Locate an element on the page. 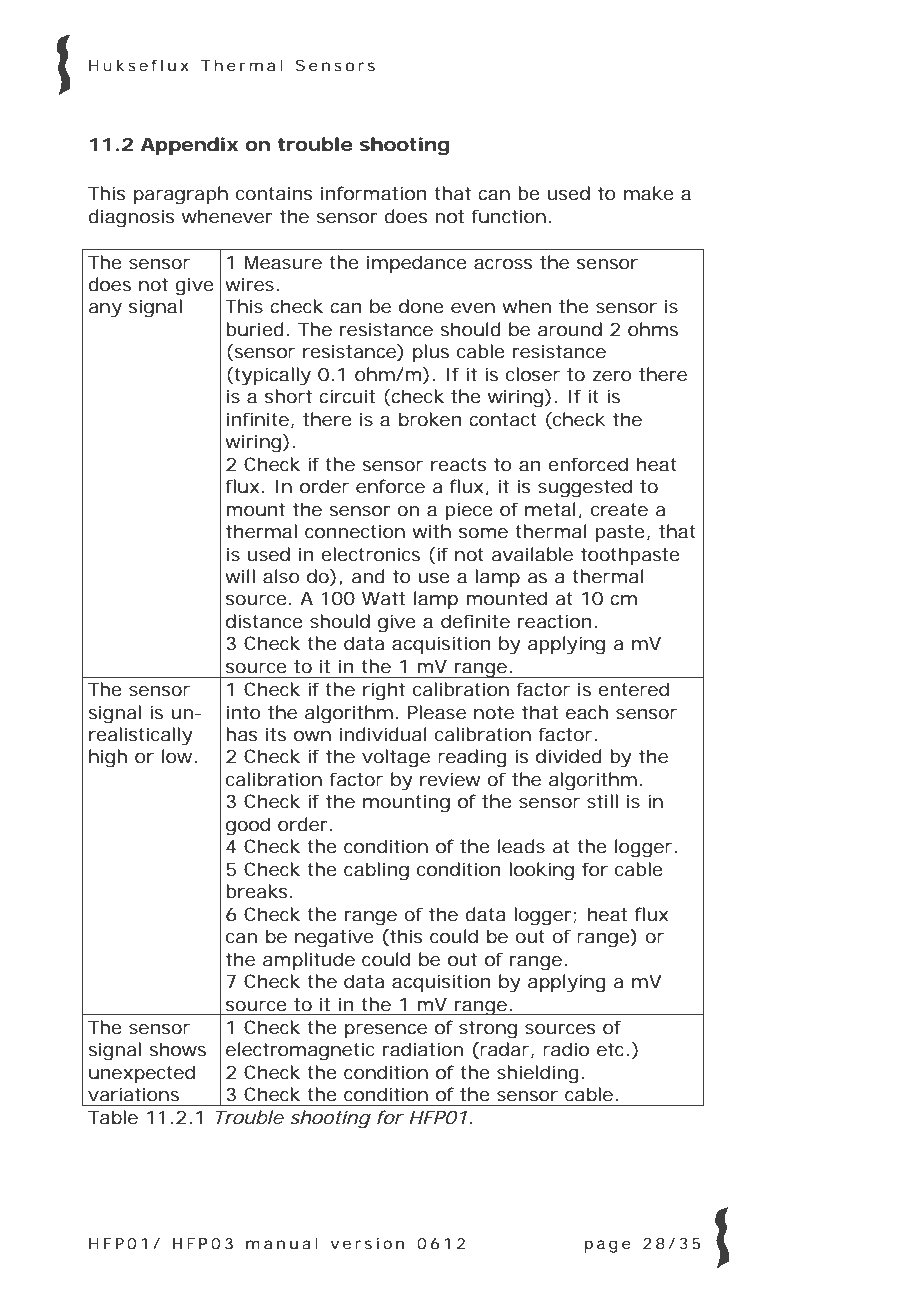  make is located at coordinates (649, 193).
